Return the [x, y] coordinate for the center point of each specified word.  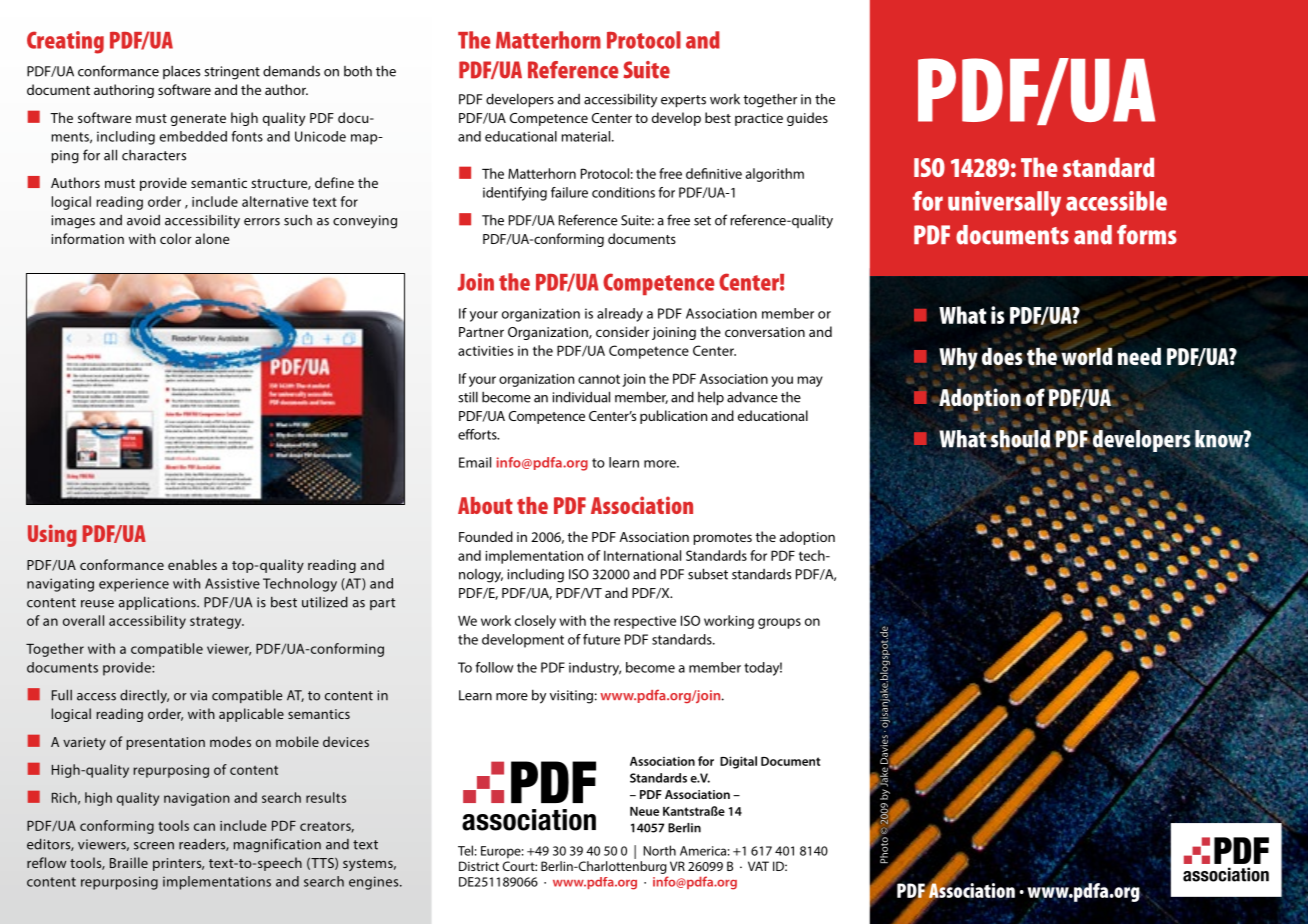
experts [683, 101]
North [659, 850]
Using [52, 535]
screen [154, 846]
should [1020, 439]
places [181, 72]
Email [475, 462]
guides [807, 119]
